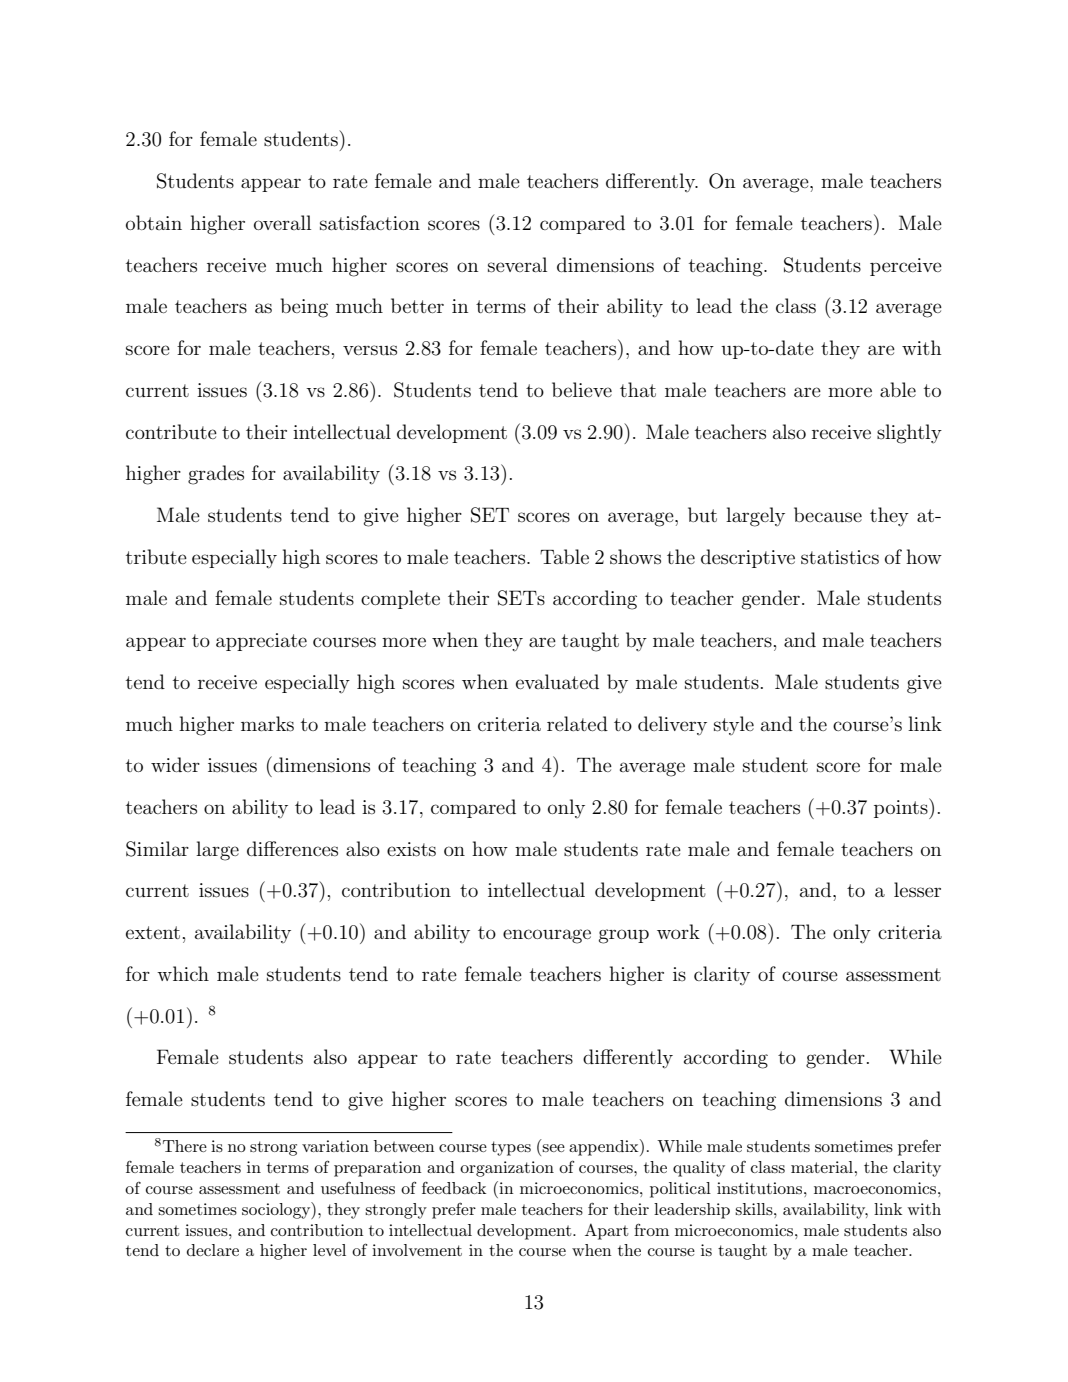  Describe the element at coordinates (917, 890) in the page. I see `lesser` at that location.
